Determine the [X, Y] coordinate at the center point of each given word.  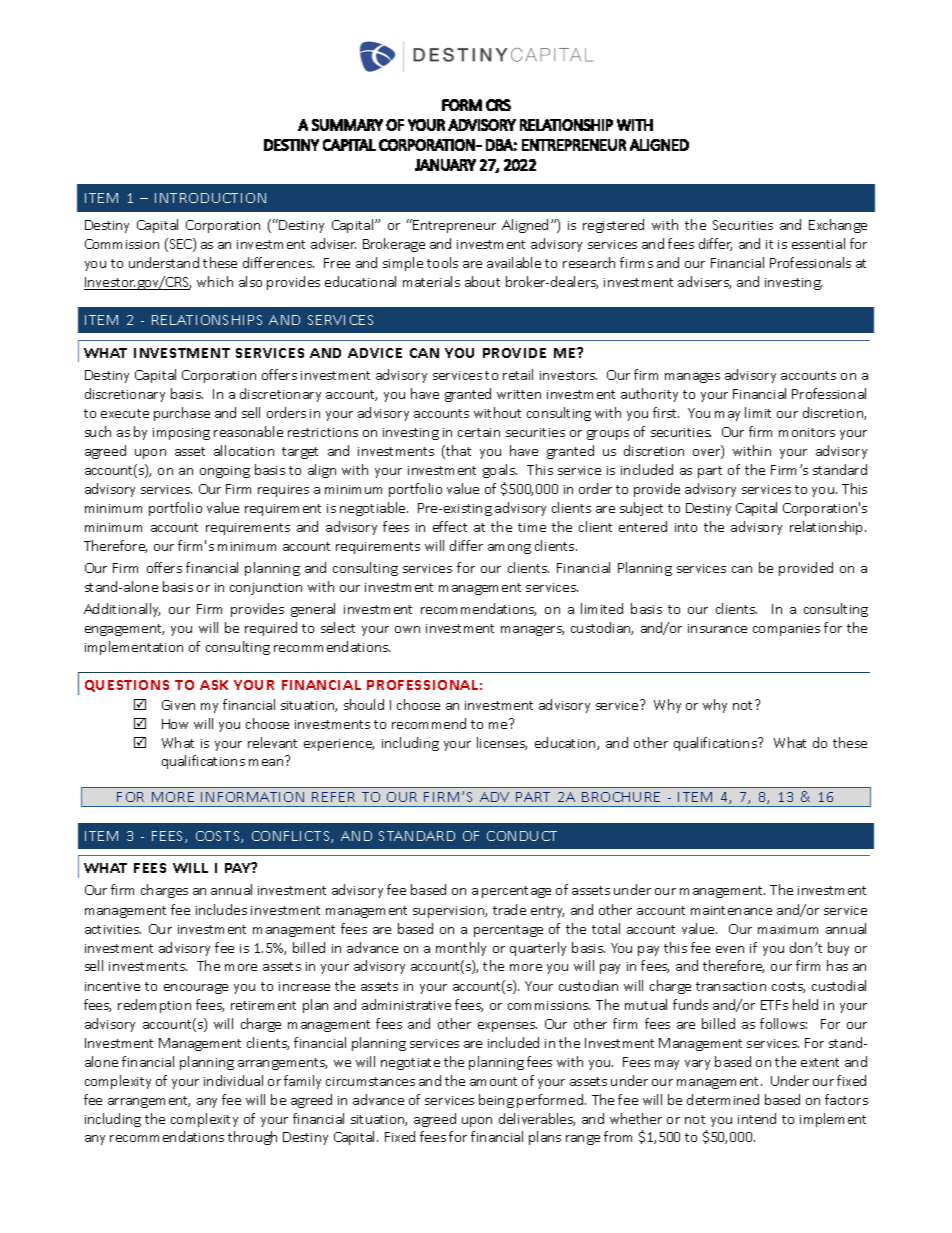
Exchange [838, 226]
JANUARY [445, 165]
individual [233, 1080]
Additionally [122, 610]
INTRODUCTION [210, 198]
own [407, 629]
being [496, 1101]
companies [786, 630]
